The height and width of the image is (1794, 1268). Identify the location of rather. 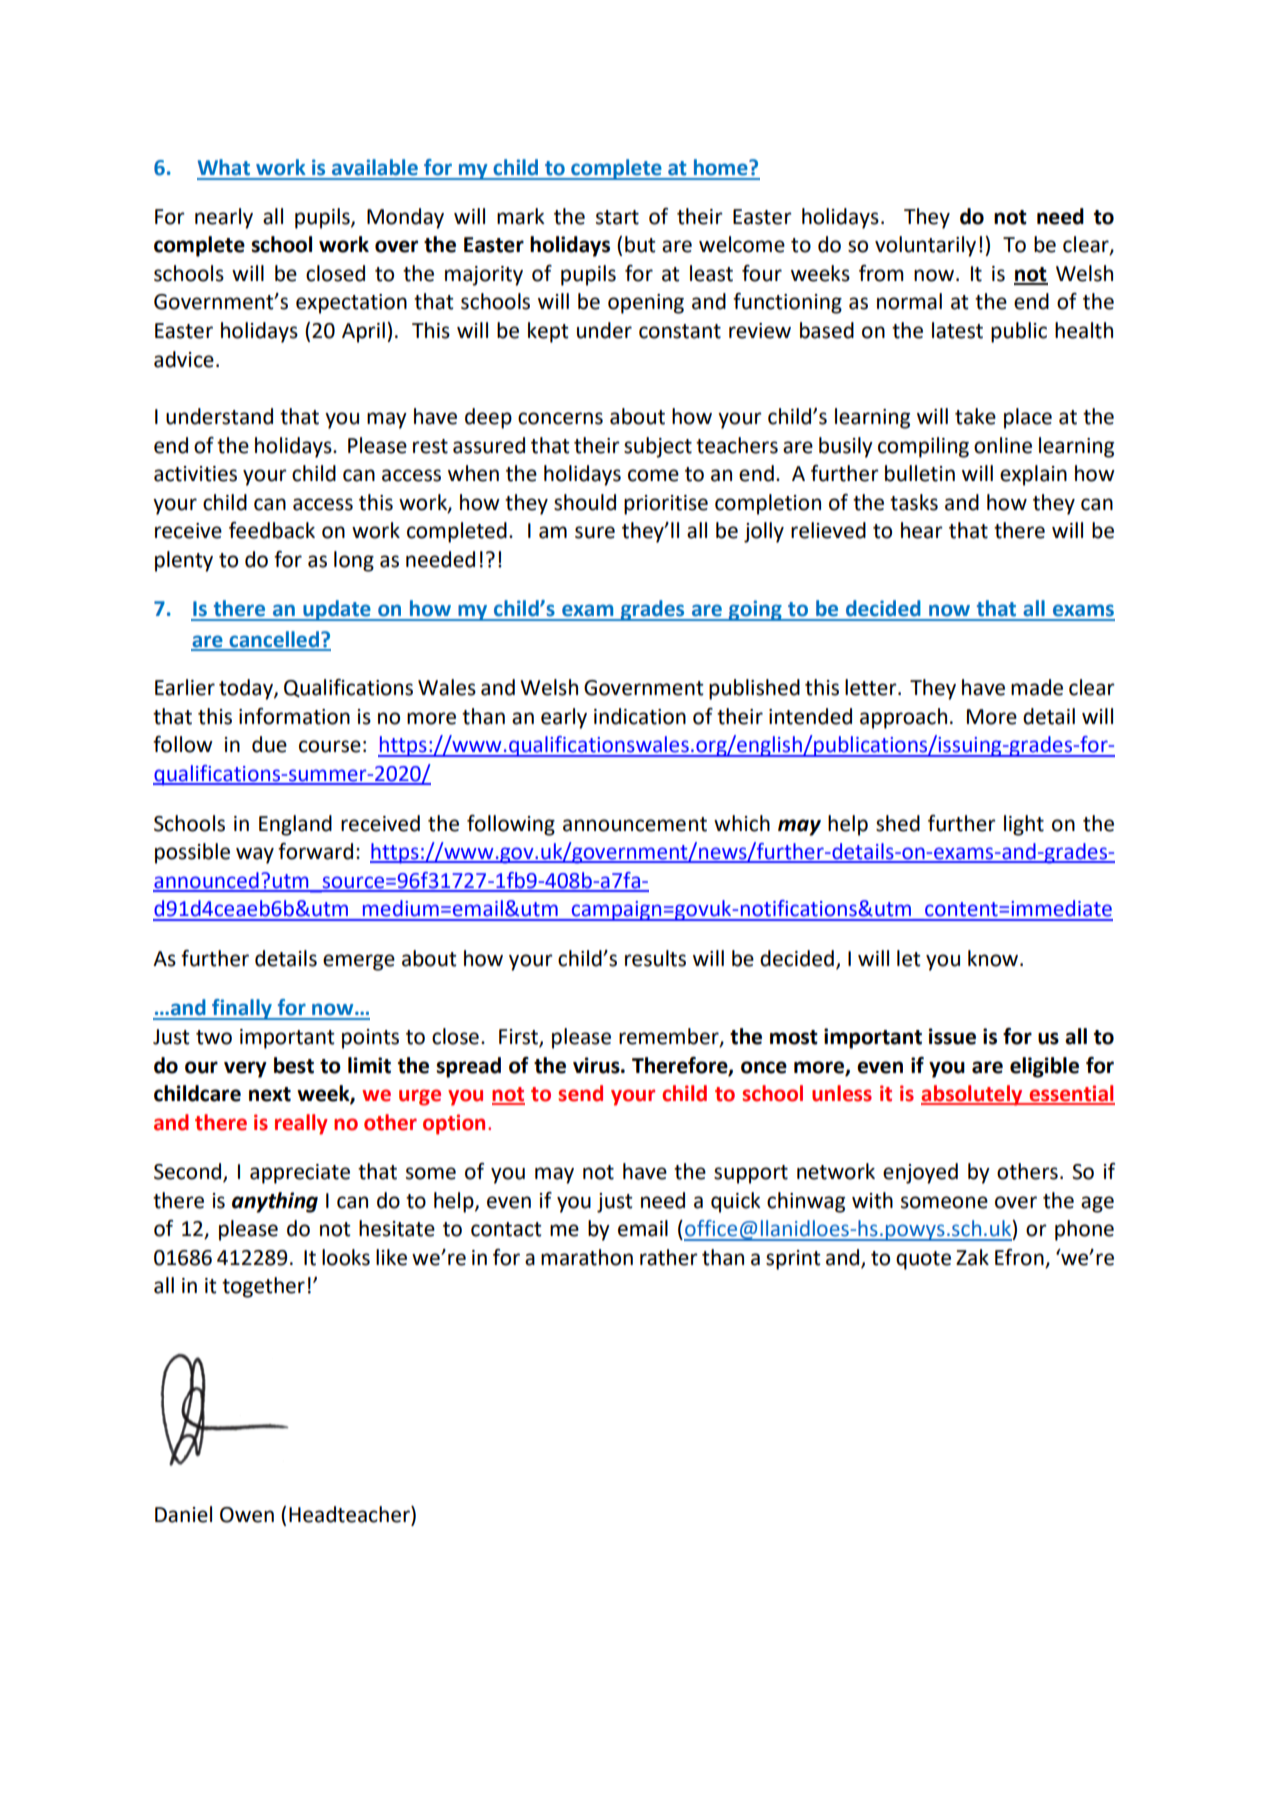
(669, 1257).
